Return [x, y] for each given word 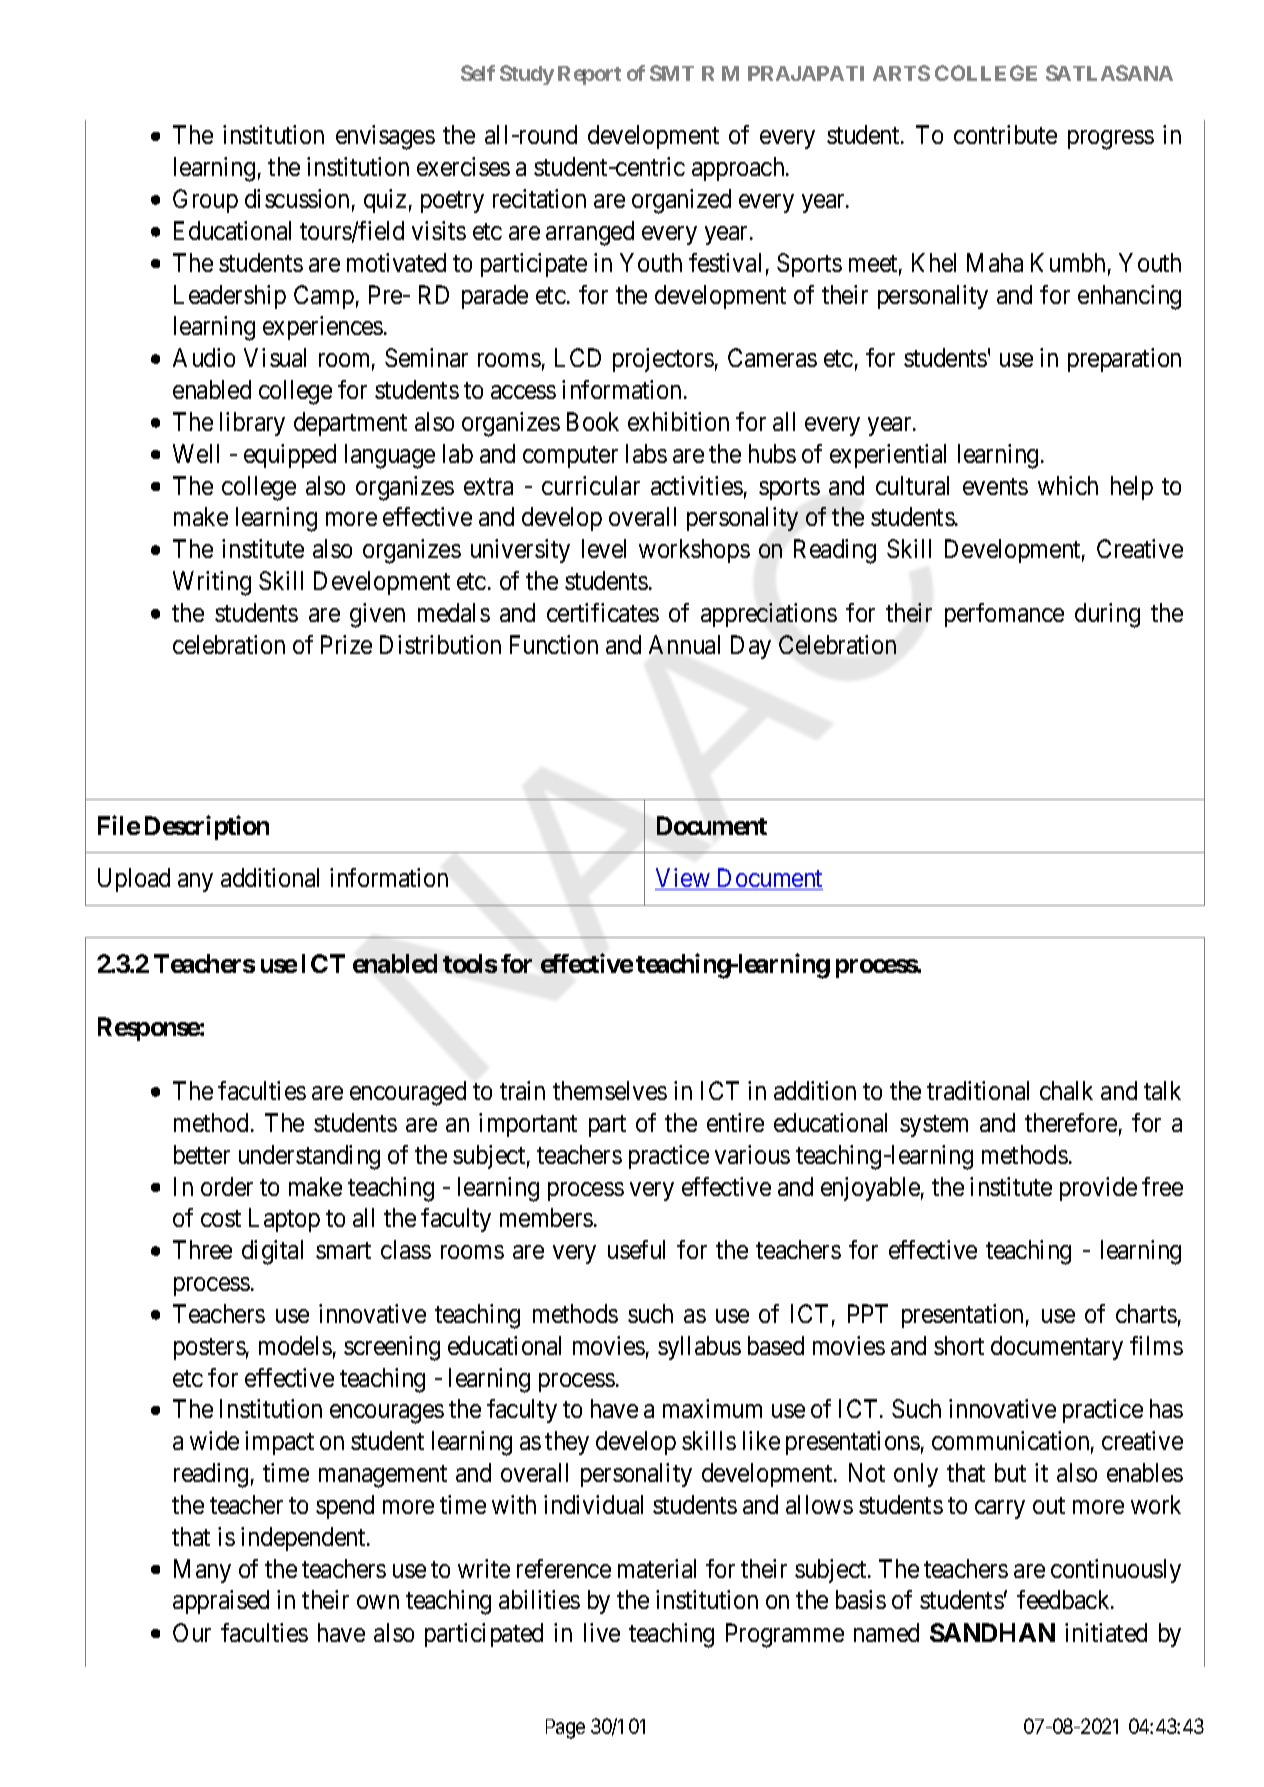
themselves [610, 1090]
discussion [297, 198]
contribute [1005, 134]
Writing [212, 583]
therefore [1071, 1122]
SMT [672, 73]
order [227, 1186]
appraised [221, 1602]
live [602, 1632]
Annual [684, 644]
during [1107, 615]
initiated [1106, 1632]
